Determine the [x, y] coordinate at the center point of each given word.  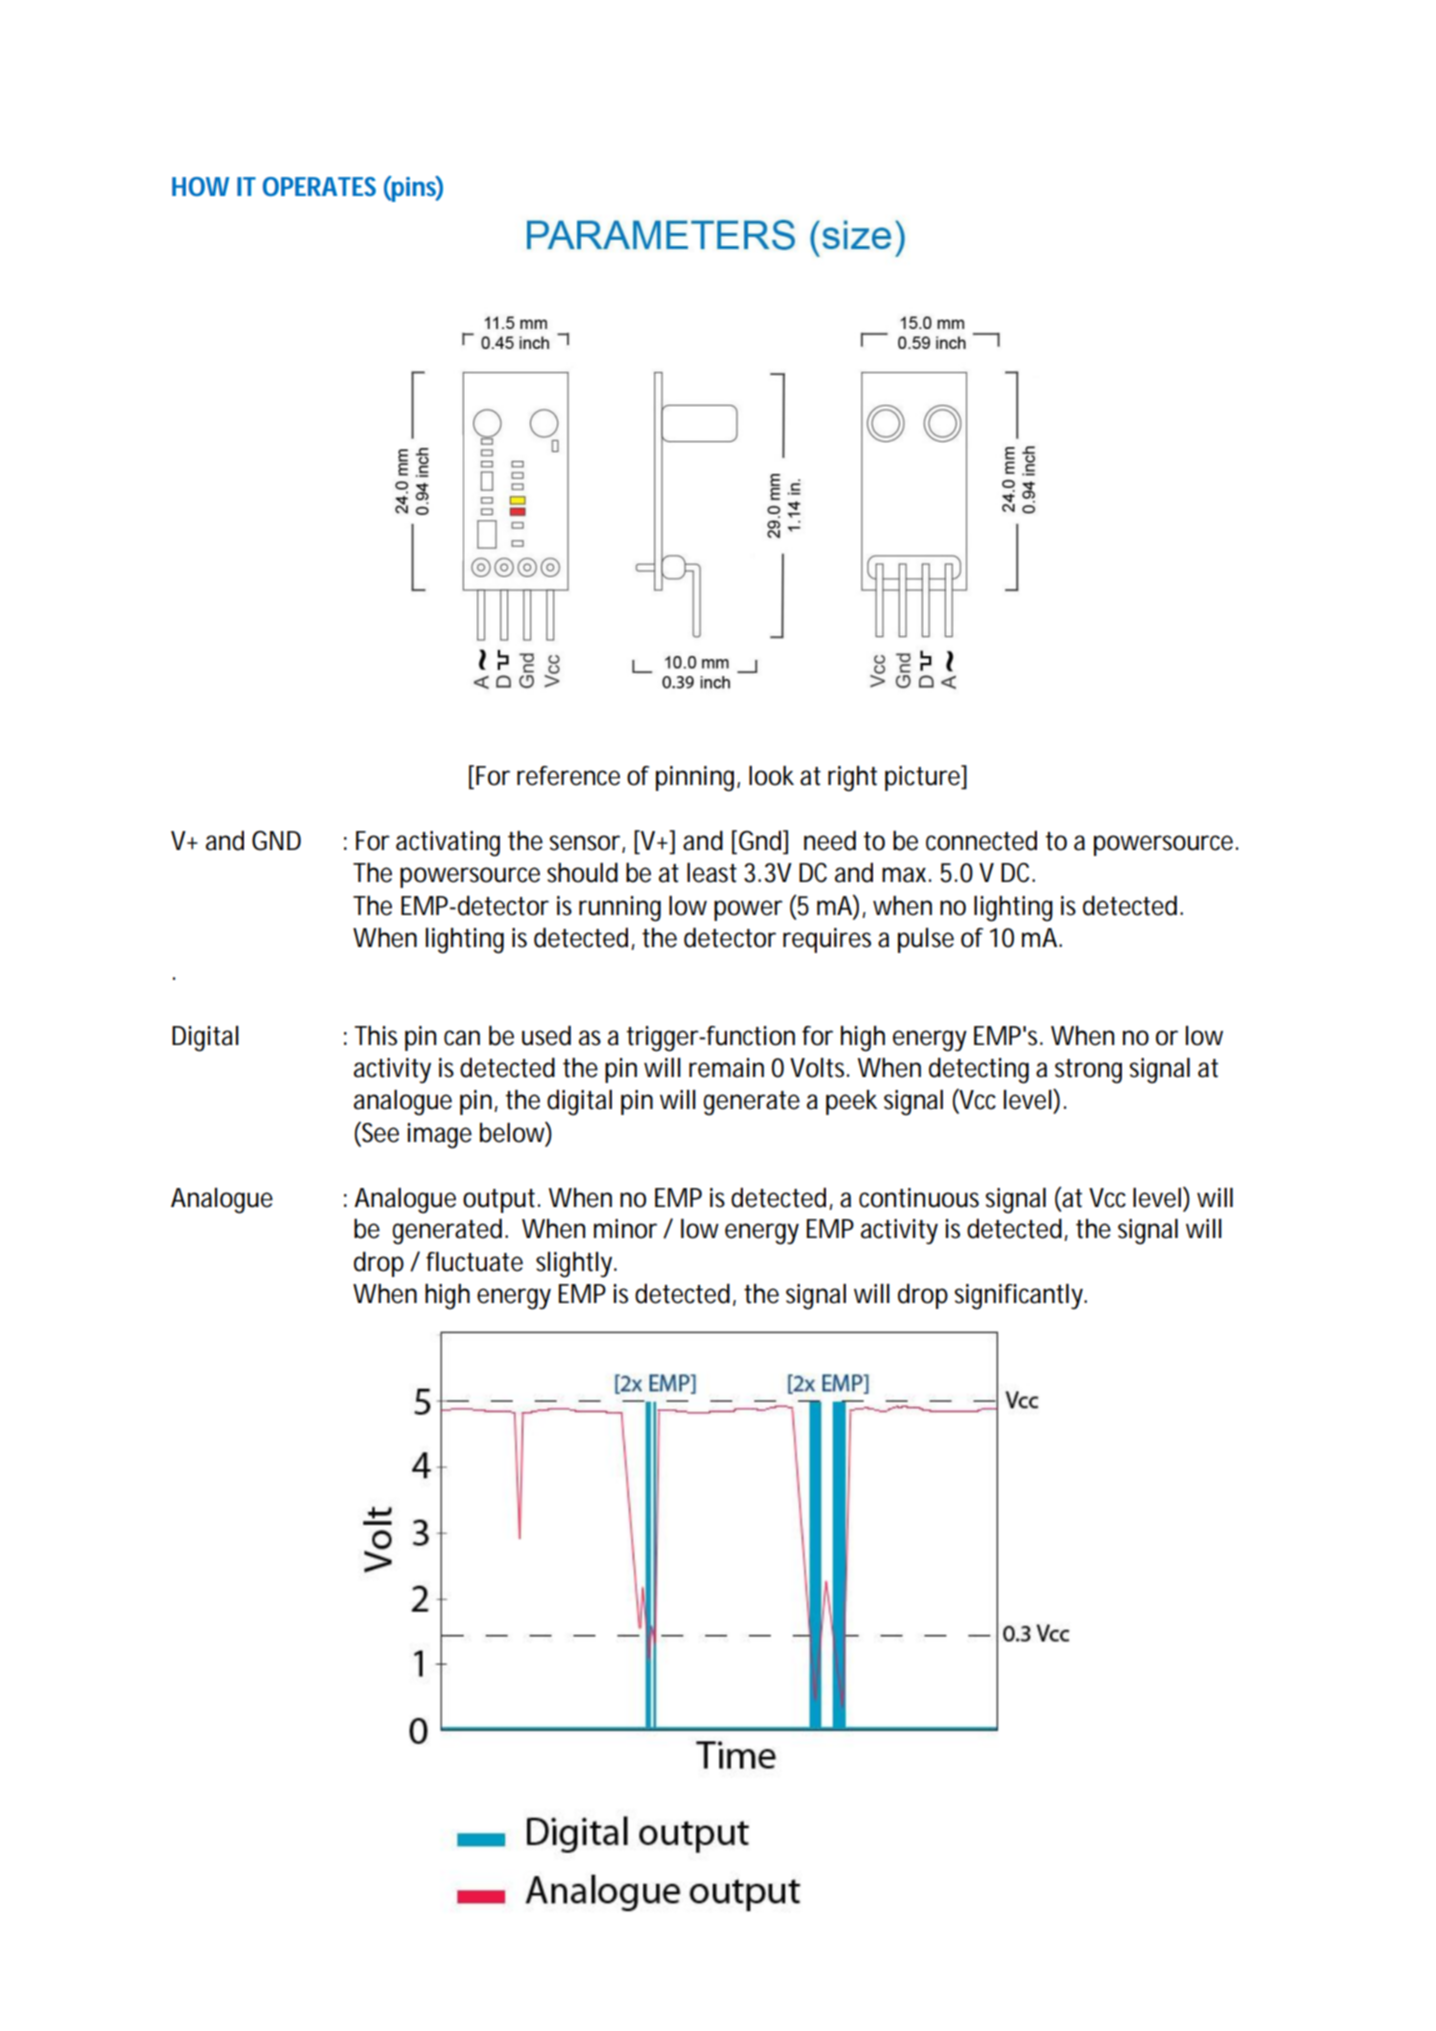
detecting [979, 1070]
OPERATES [319, 186]
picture [924, 778]
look [771, 776]
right [852, 779]
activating [448, 844]
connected [981, 841]
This [376, 1036]
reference [568, 776]
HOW [200, 186]
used [546, 1035]
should [582, 872]
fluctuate [474, 1262]
